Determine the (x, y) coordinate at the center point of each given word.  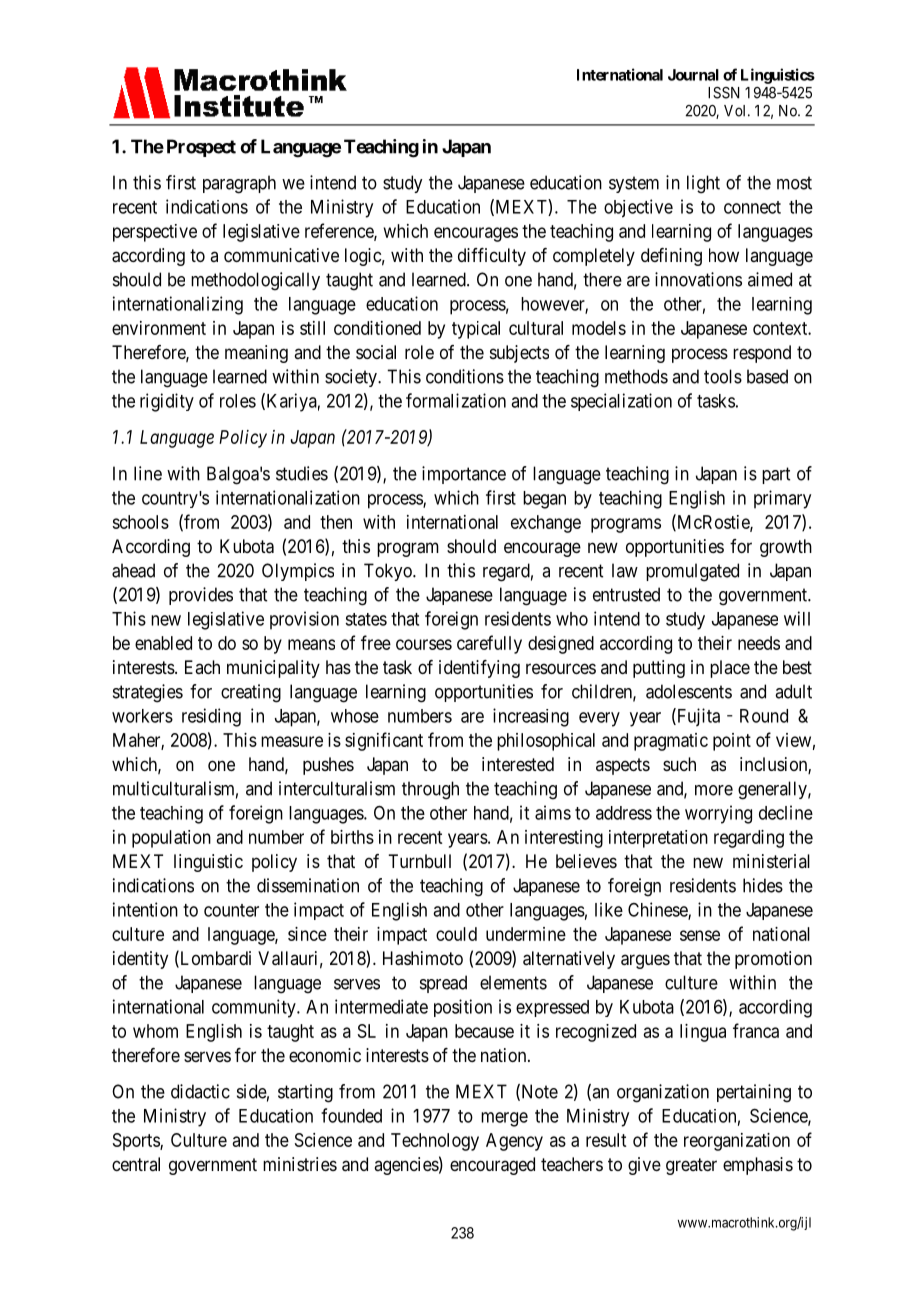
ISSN (723, 93)
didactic (200, 1091)
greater (691, 1166)
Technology (435, 1142)
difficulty (492, 257)
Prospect (201, 148)
